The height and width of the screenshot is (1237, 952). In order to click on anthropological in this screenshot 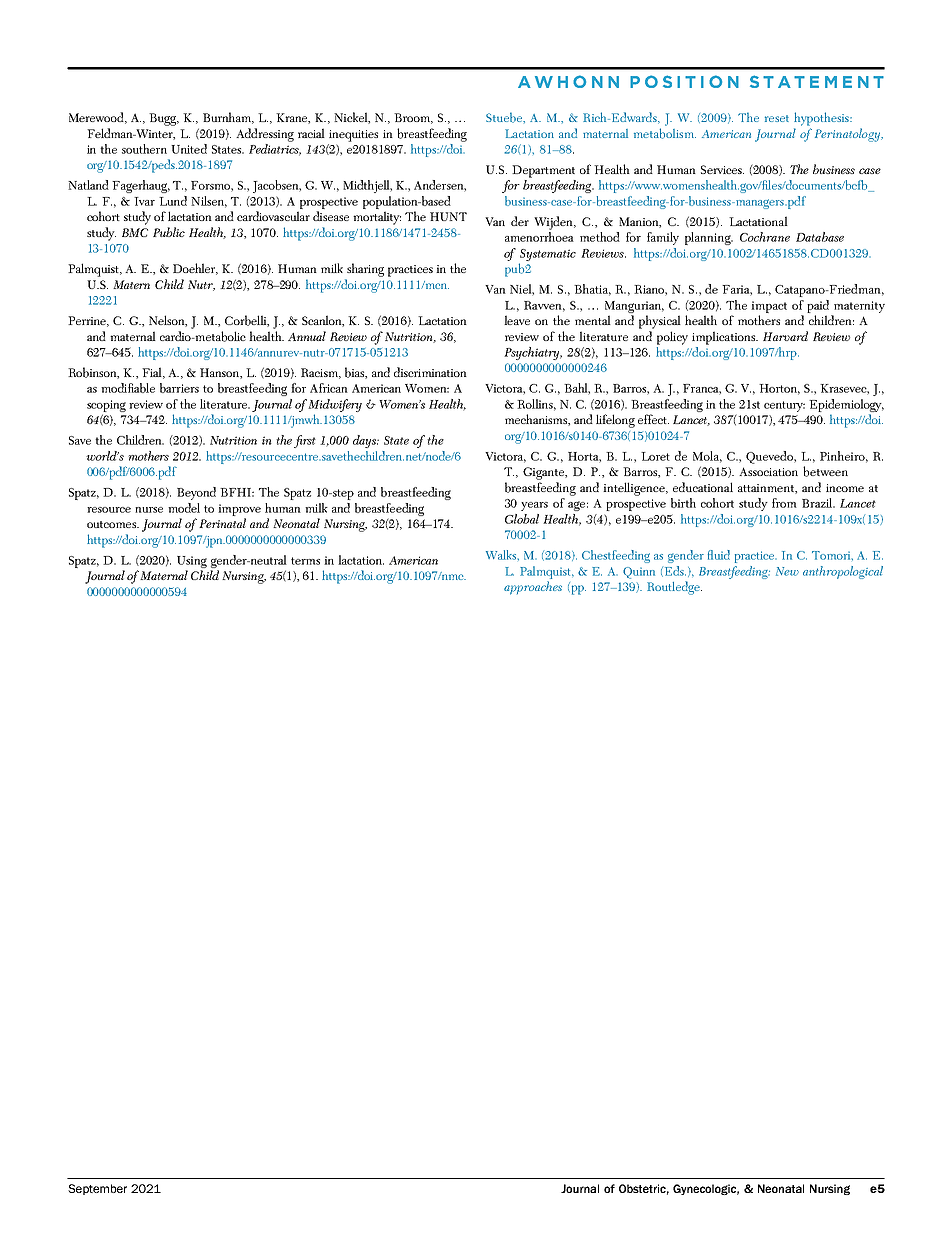, I will do `click(843, 572)`.
